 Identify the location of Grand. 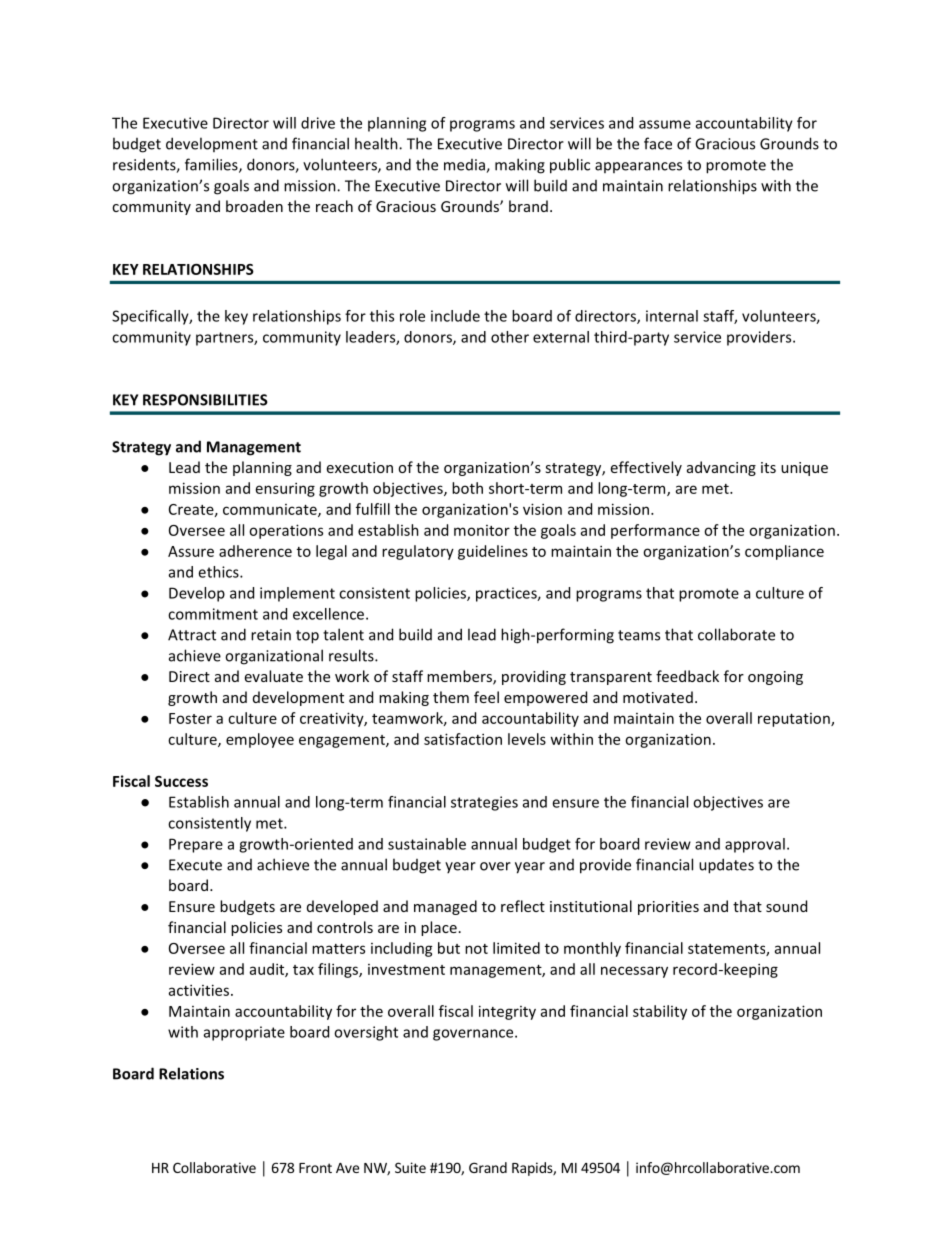
(488, 1167).
